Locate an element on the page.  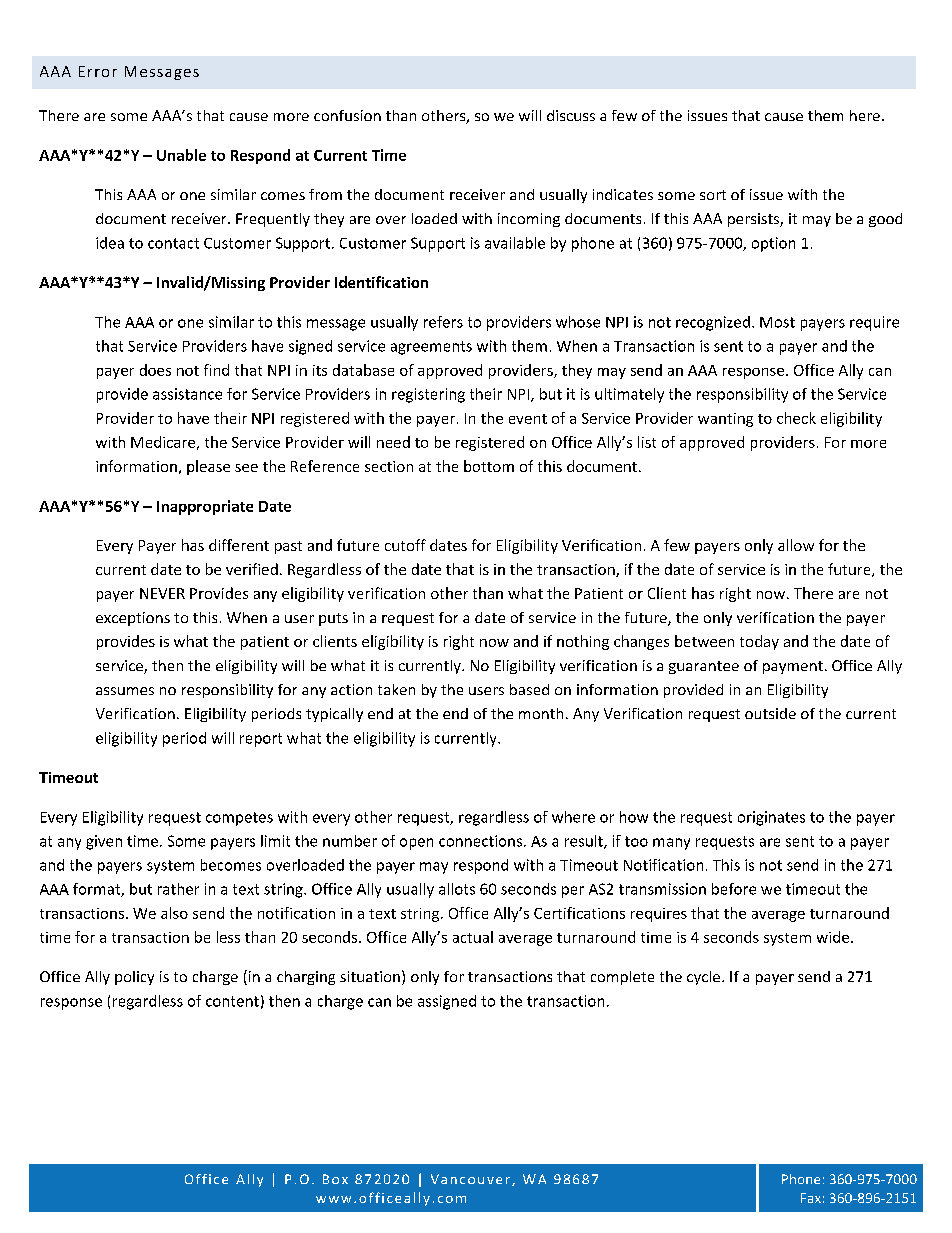
Unable is located at coordinates (181, 155).
